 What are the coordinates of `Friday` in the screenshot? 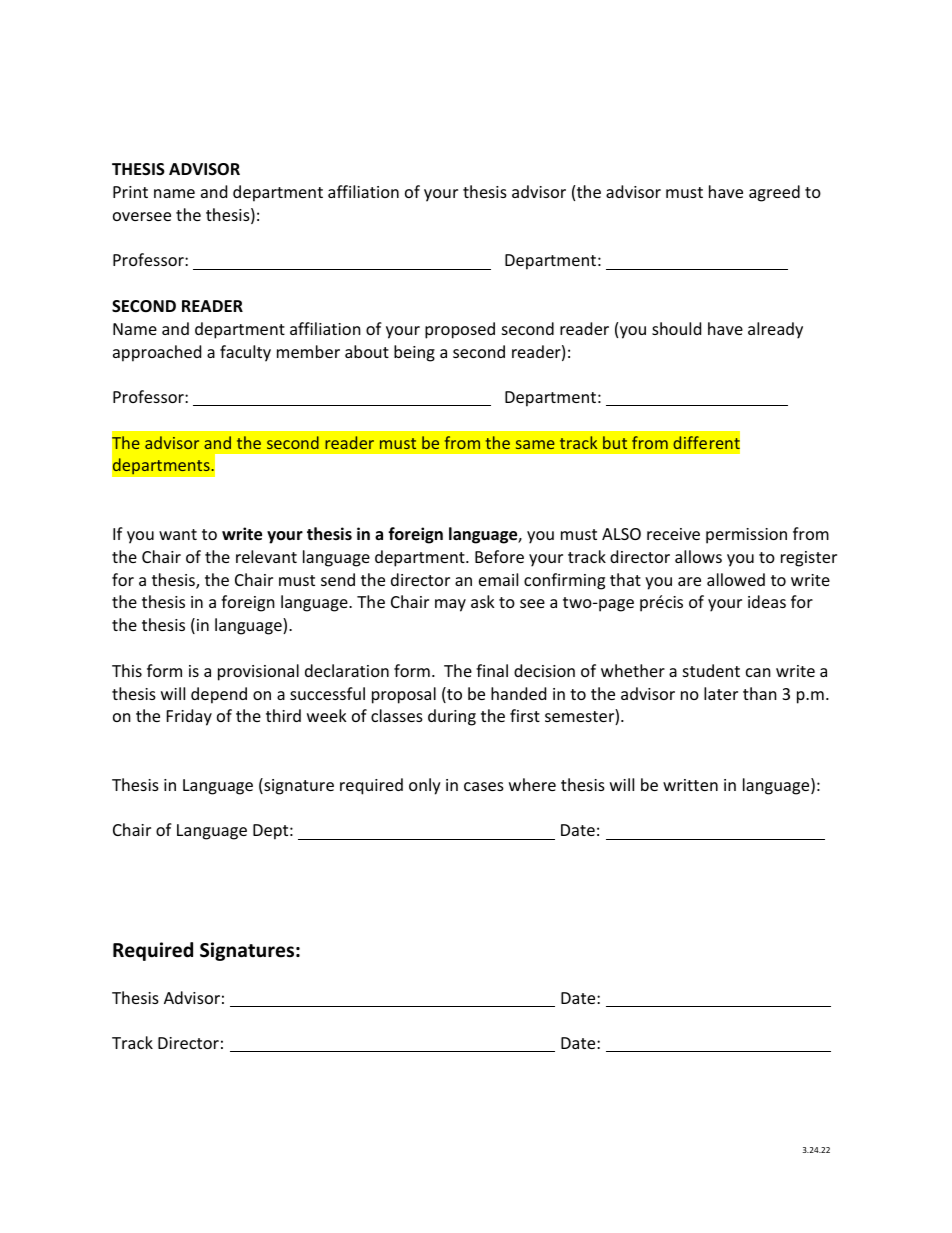 It's located at (189, 717).
